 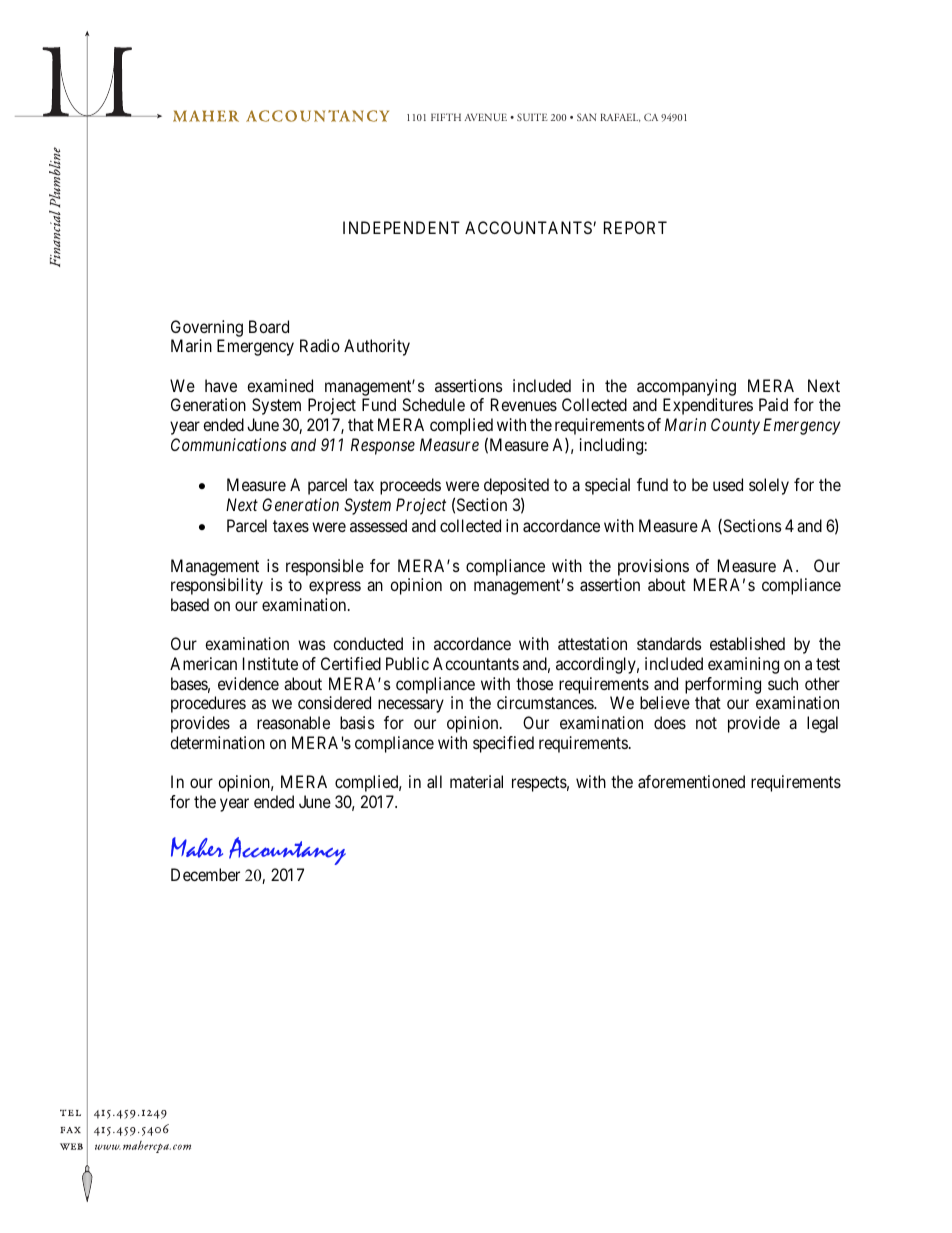 What do you see at coordinates (620, 117) in the screenshot?
I see `RAFAEL` at bounding box center [620, 117].
